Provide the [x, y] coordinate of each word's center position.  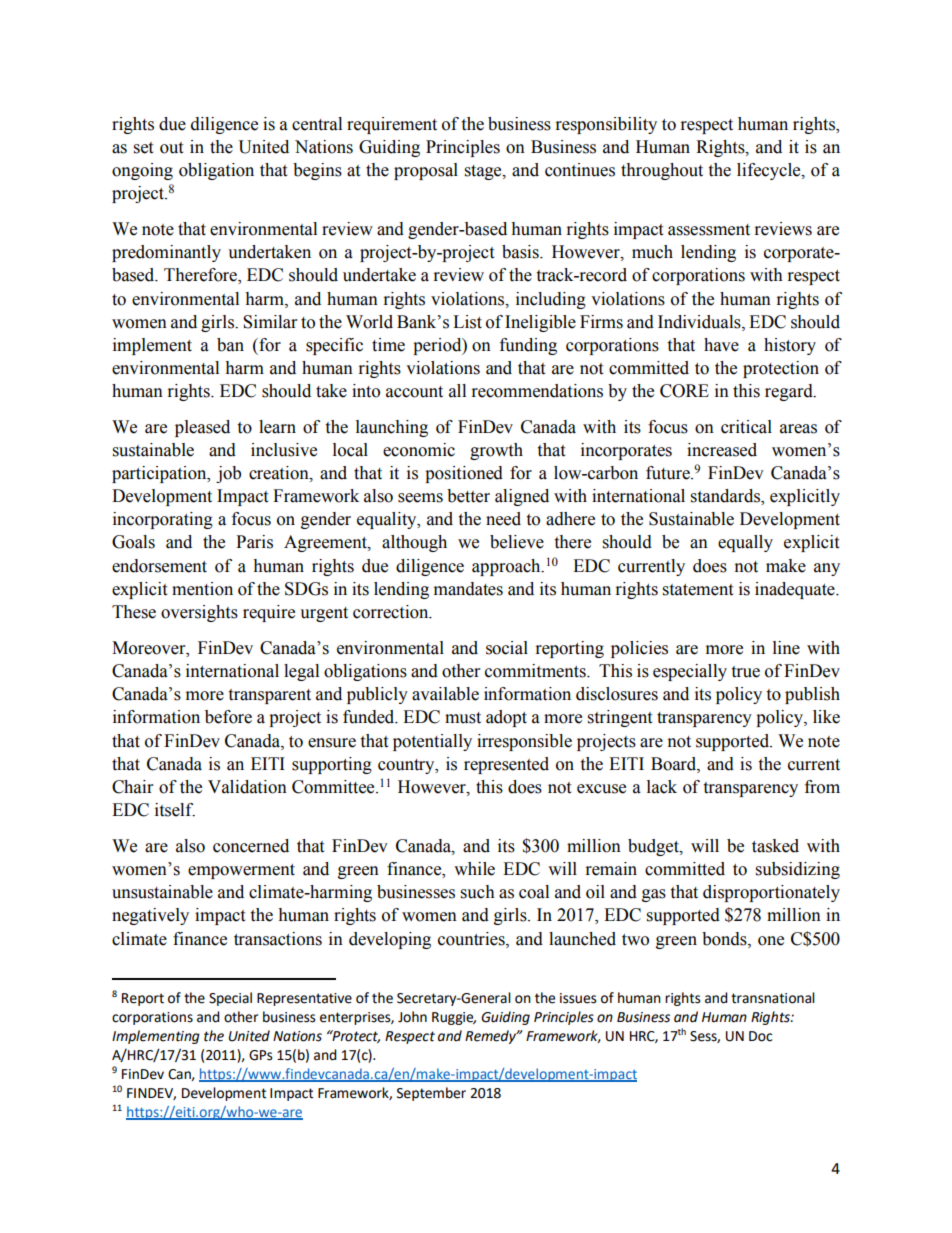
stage [484, 172]
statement [698, 590]
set [143, 148]
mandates [468, 589]
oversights [199, 613]
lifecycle [770, 171]
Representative [304, 999]
